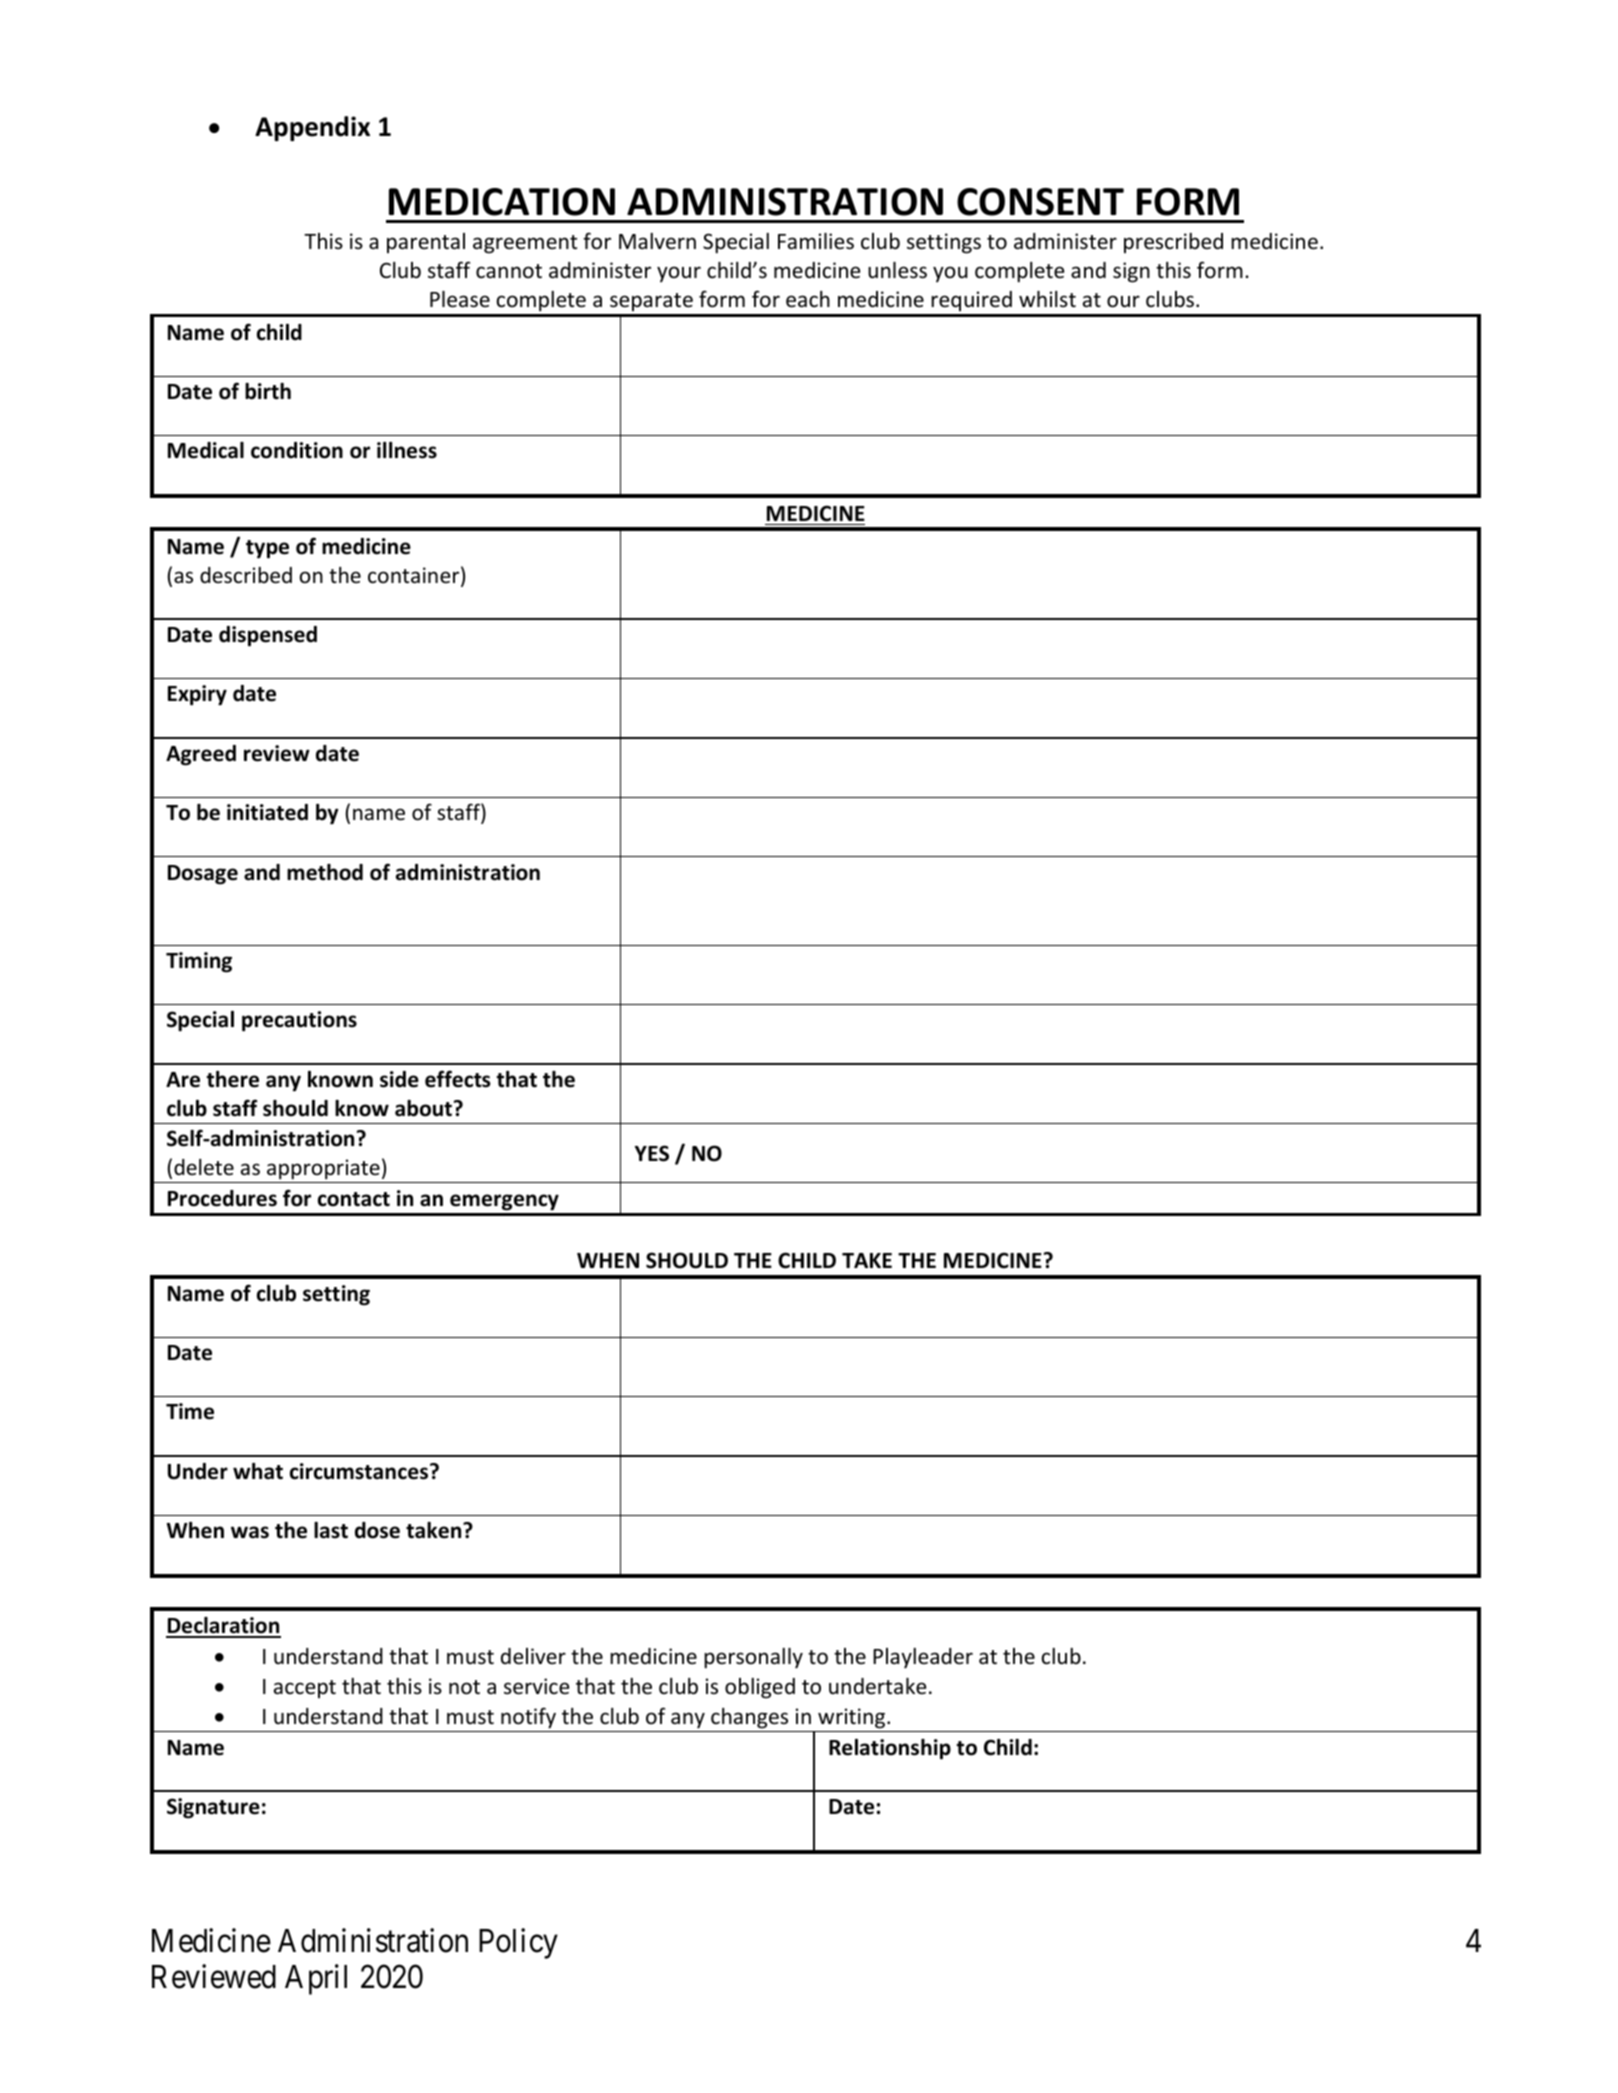 This screenshot has height=2093, width=1618. I want to click on contact, so click(354, 1199).
